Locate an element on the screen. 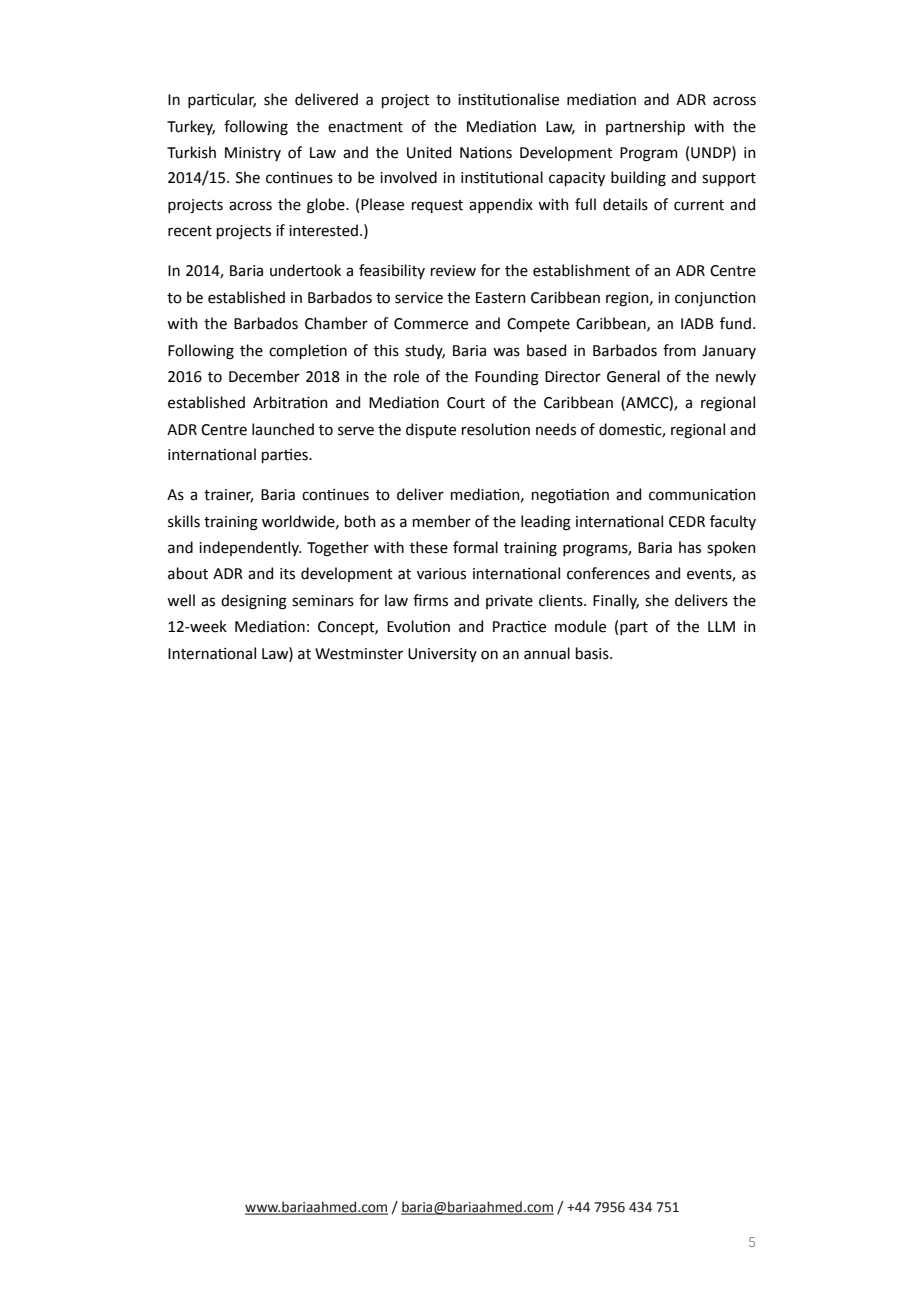  University is located at coordinates (442, 655).
